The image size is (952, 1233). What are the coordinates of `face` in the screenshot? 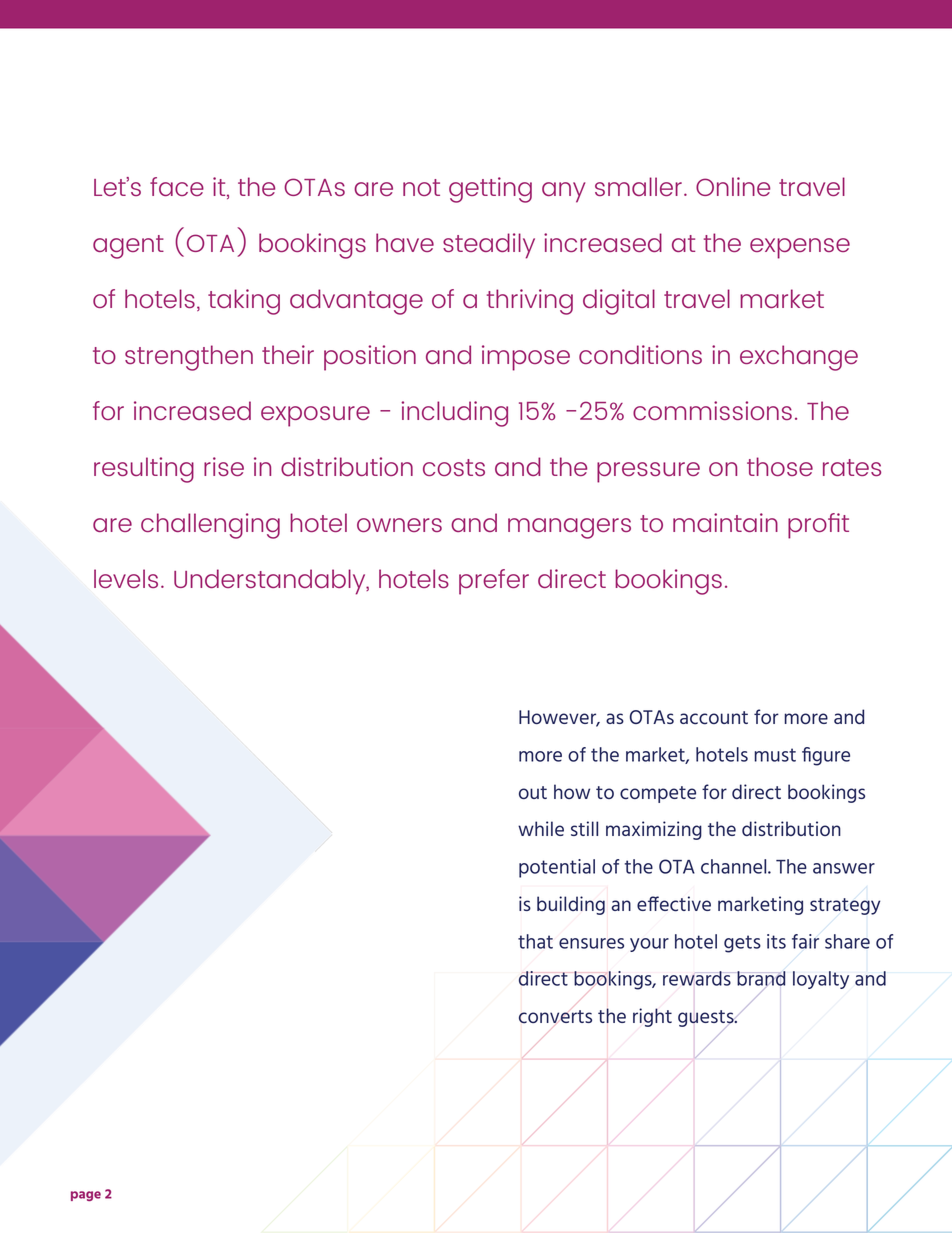 It's located at (177, 186).
